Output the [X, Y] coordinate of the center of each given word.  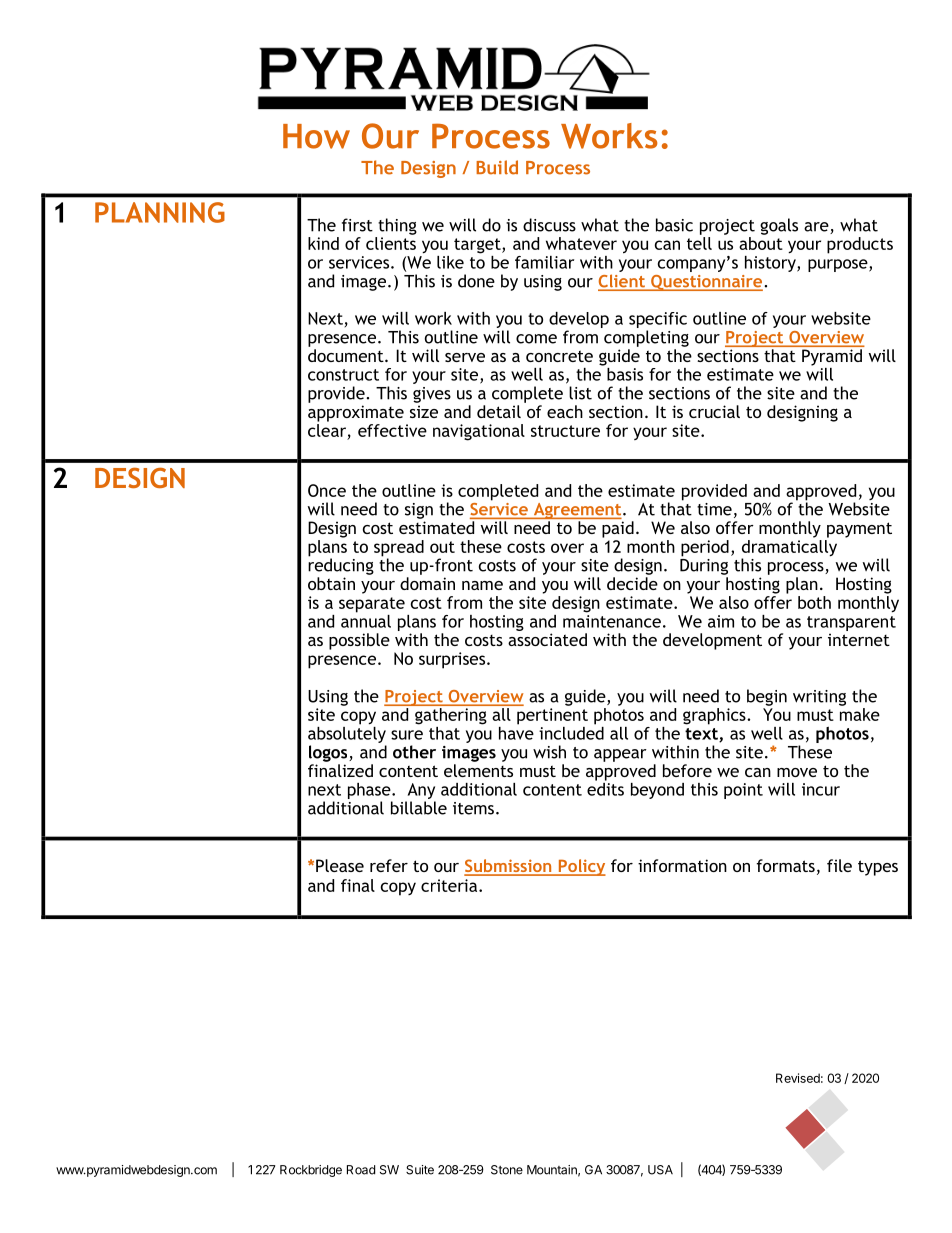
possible [359, 641]
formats [785, 865]
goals [779, 226]
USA [660, 1170]
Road [361, 1170]
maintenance [612, 621]
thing [397, 226]
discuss [549, 225]
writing [819, 698]
